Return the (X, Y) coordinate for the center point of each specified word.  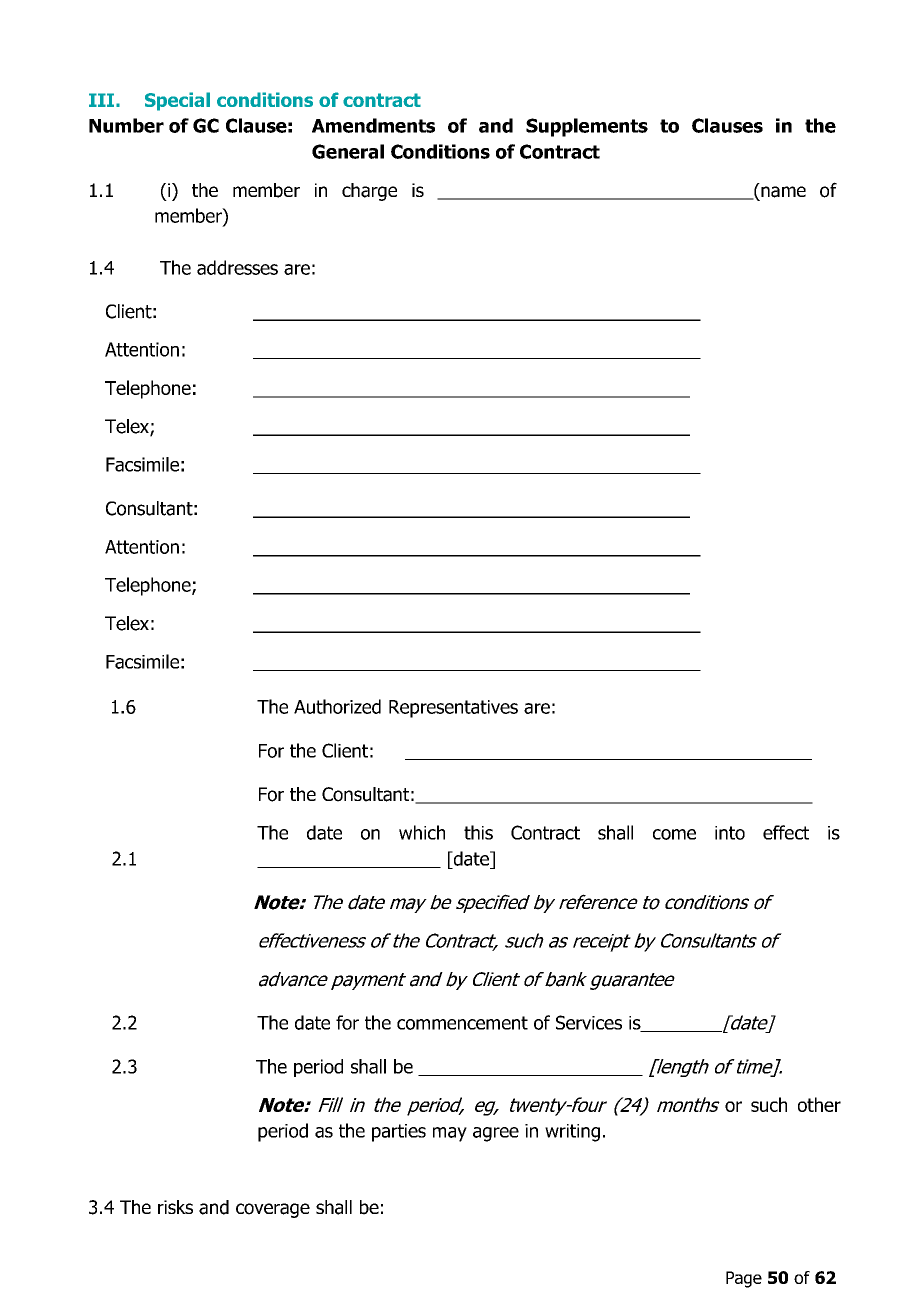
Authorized (337, 706)
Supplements (587, 127)
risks (175, 1207)
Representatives (453, 709)
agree (496, 1134)
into (730, 833)
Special (177, 101)
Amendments (373, 125)
